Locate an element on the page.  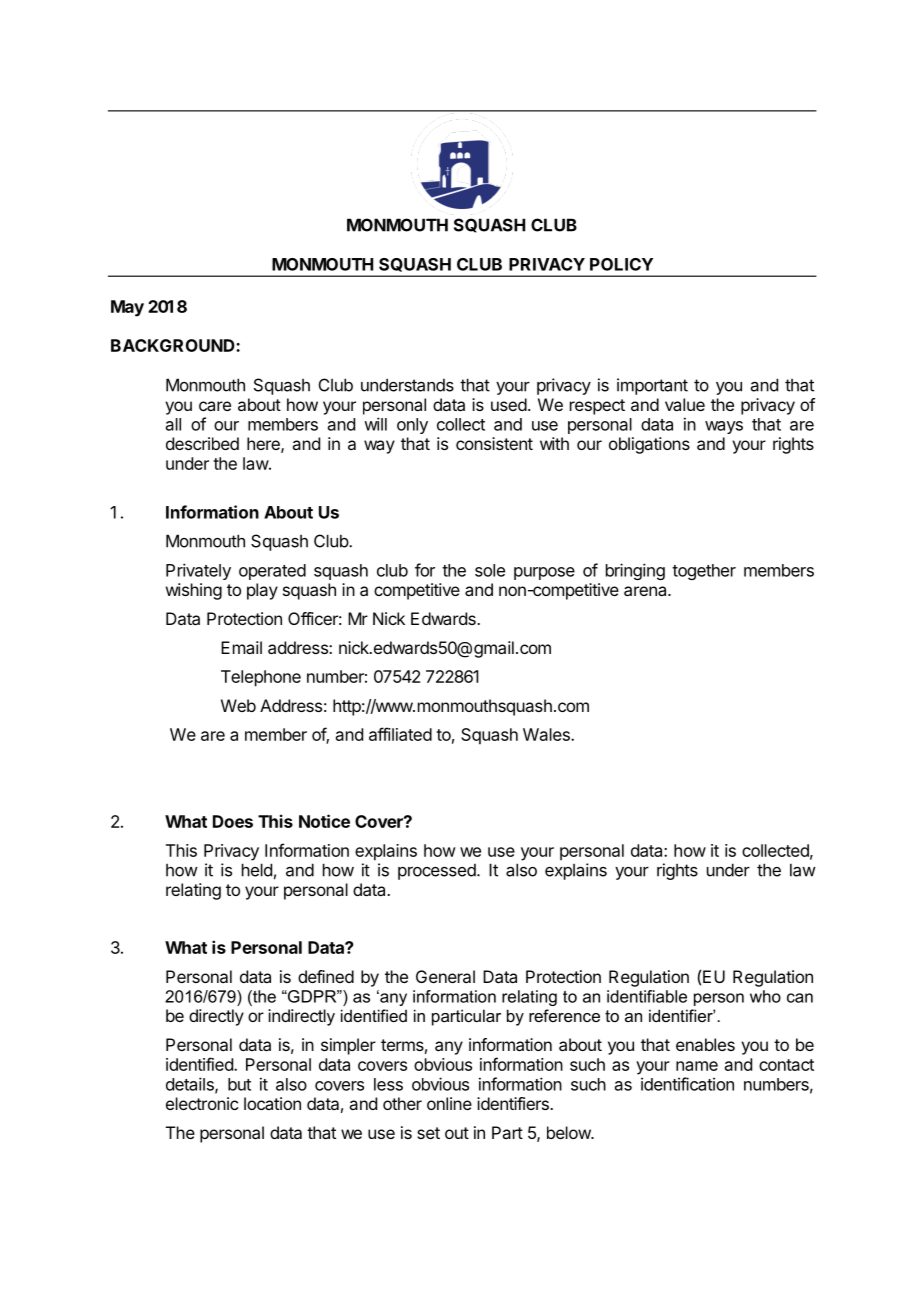
identification is located at coordinates (687, 1084).
